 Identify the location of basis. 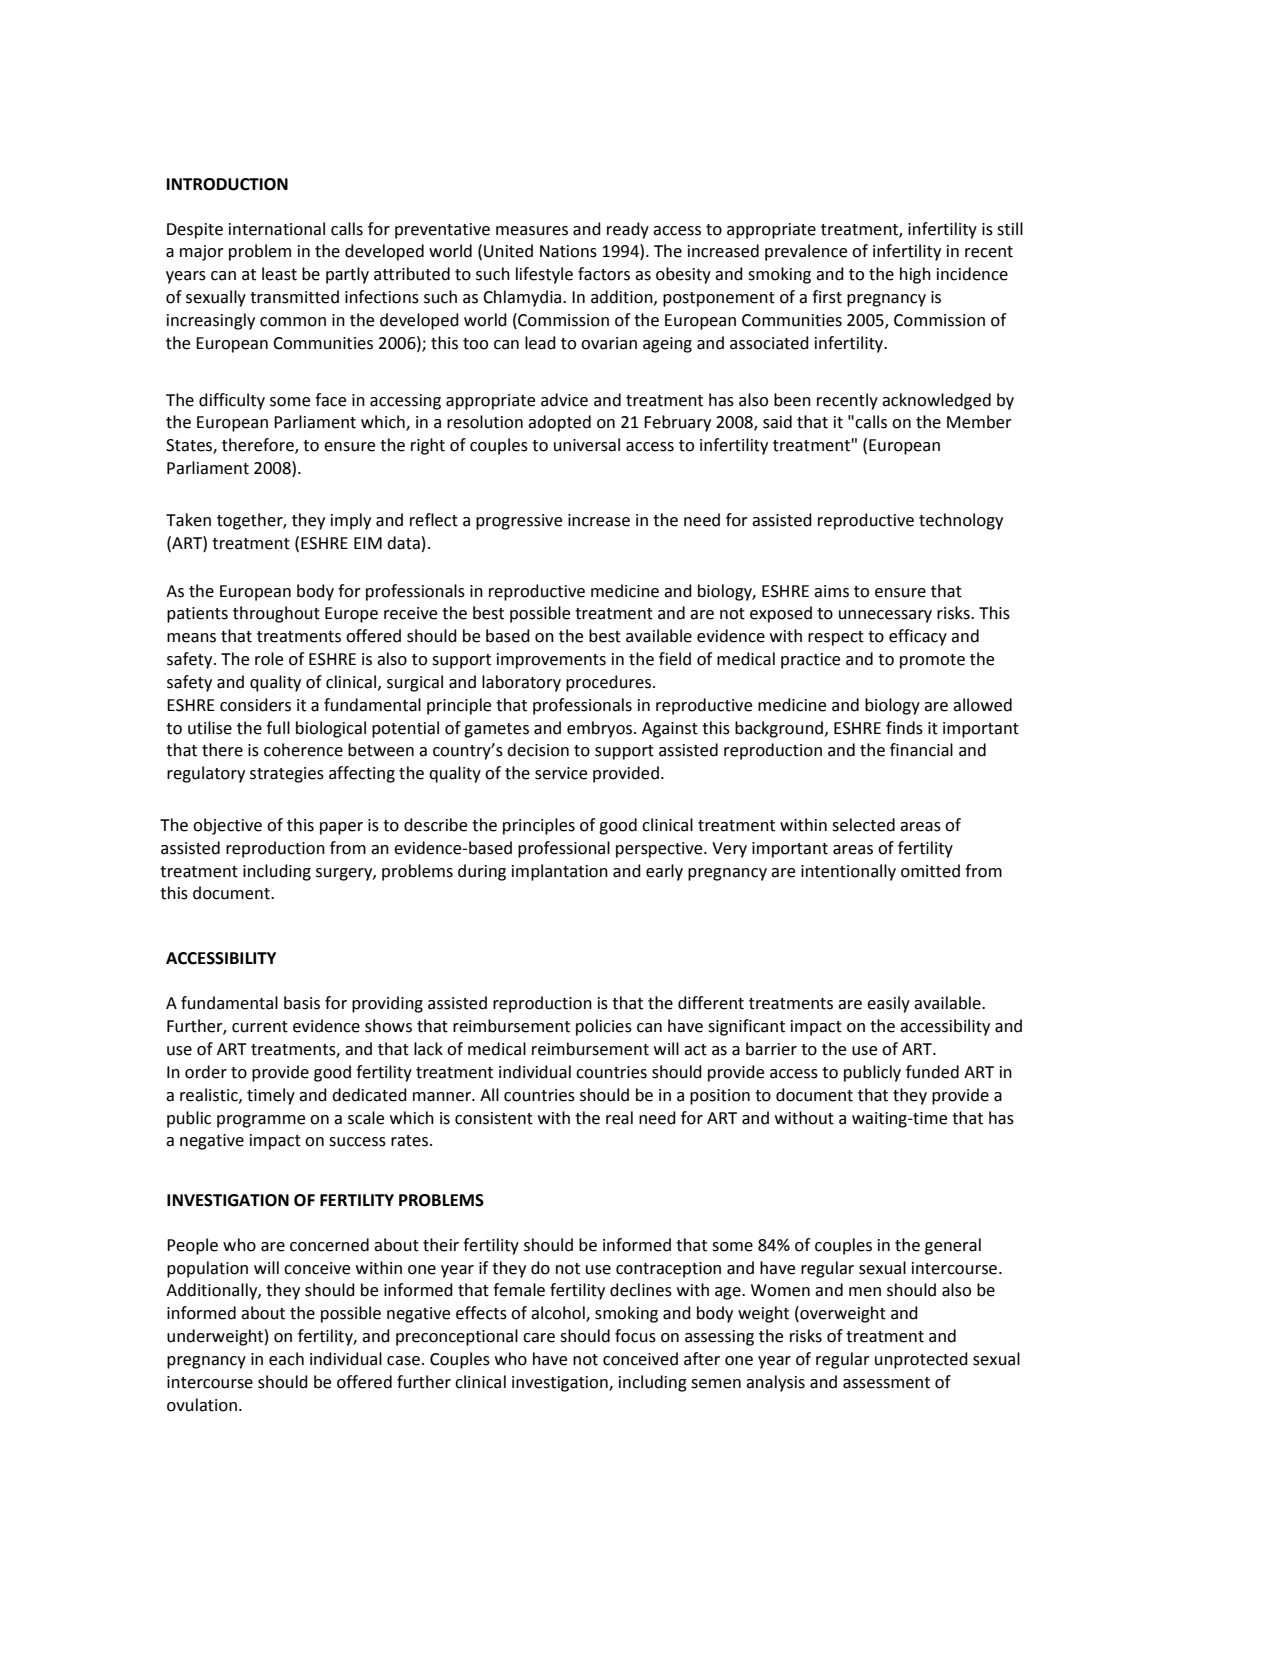
(302, 1003).
